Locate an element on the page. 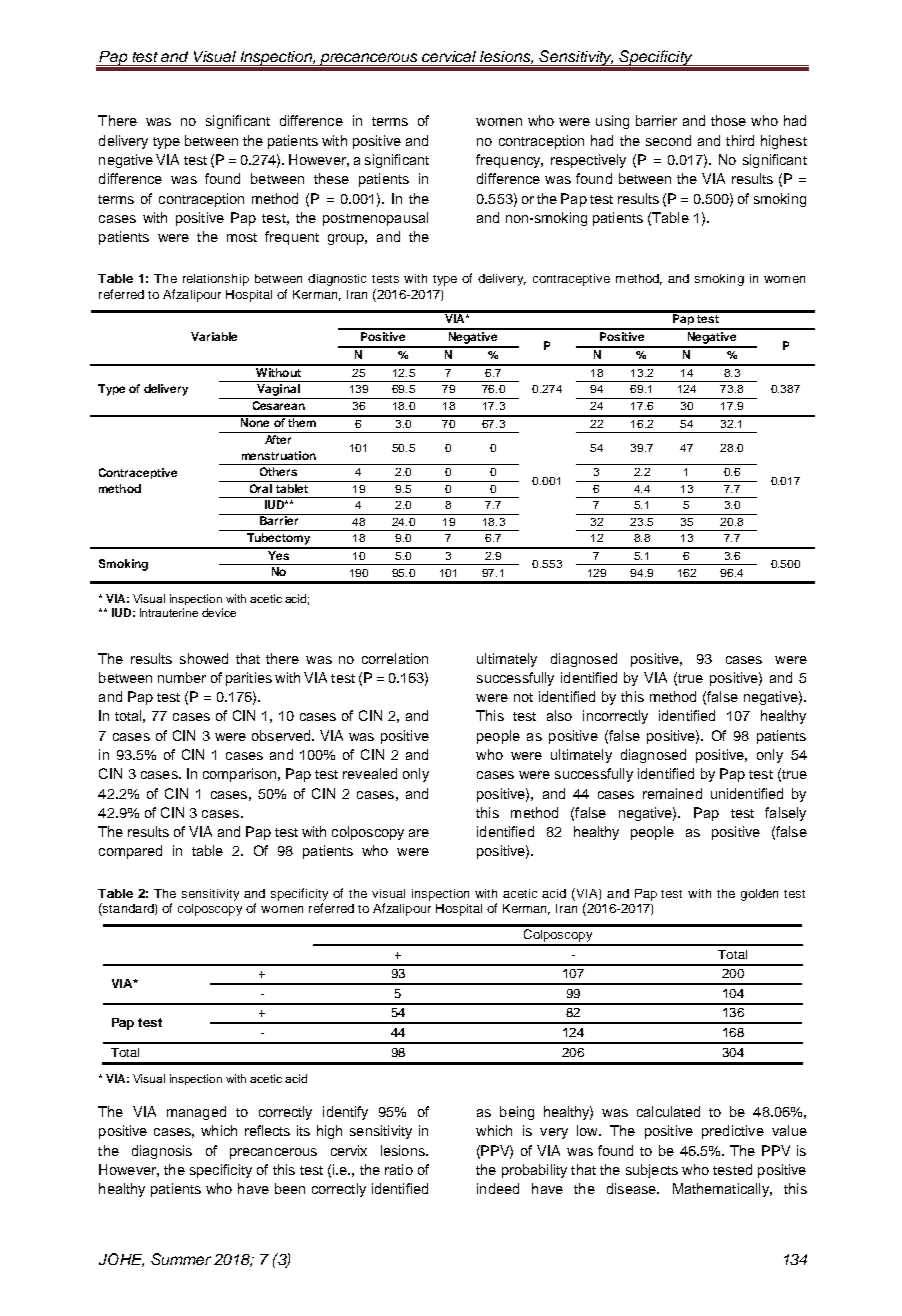 The image size is (902, 1316). these is located at coordinates (331, 178).
